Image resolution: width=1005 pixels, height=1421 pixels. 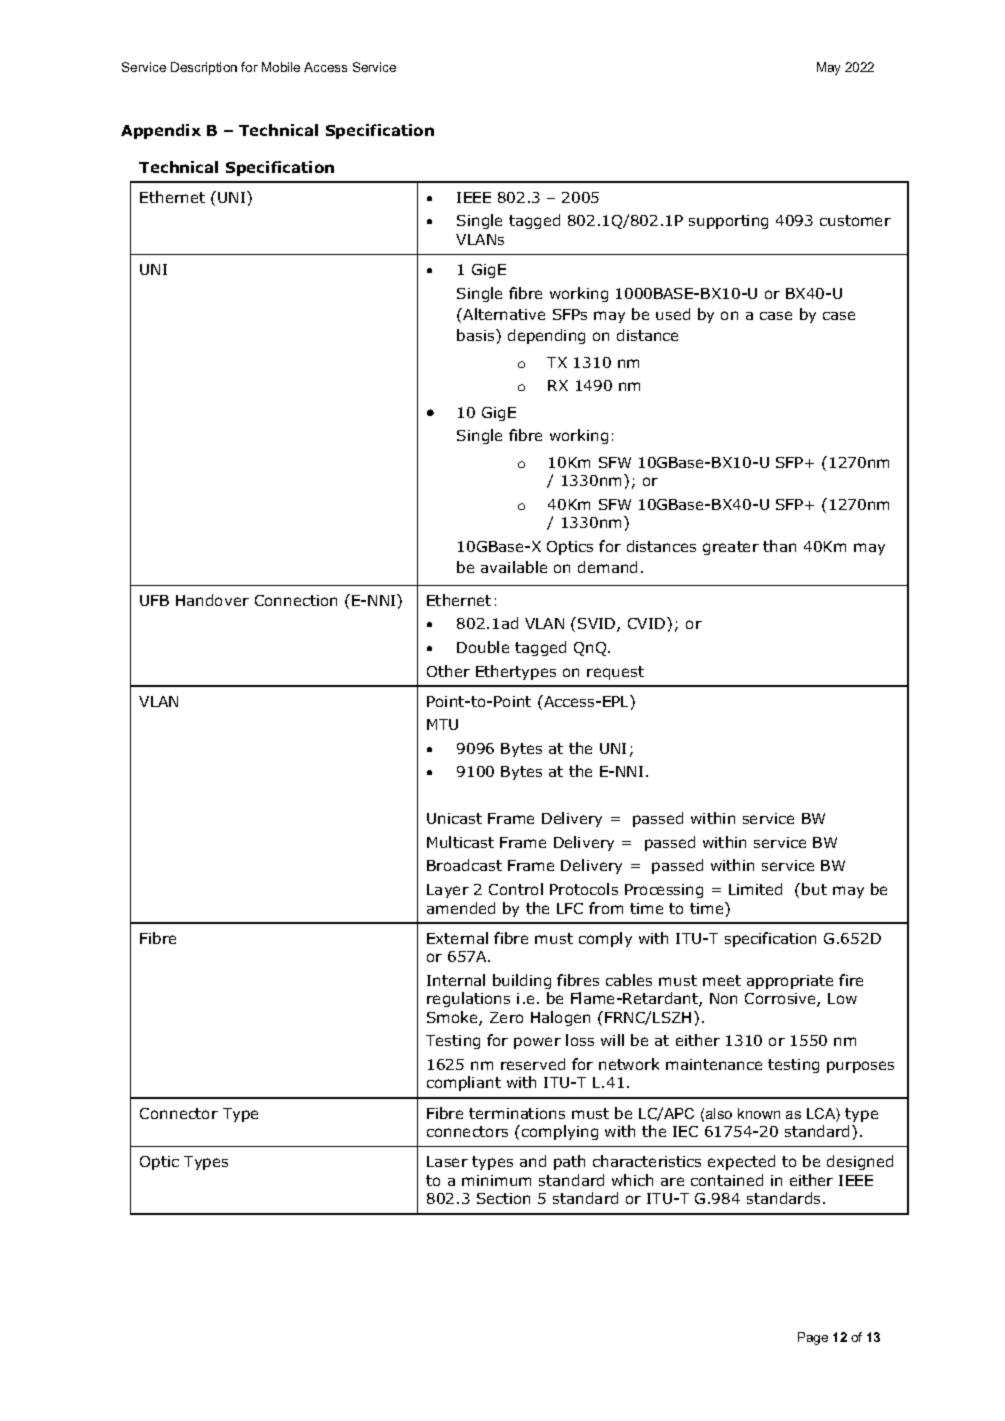 I want to click on Laser, so click(x=447, y=1161).
